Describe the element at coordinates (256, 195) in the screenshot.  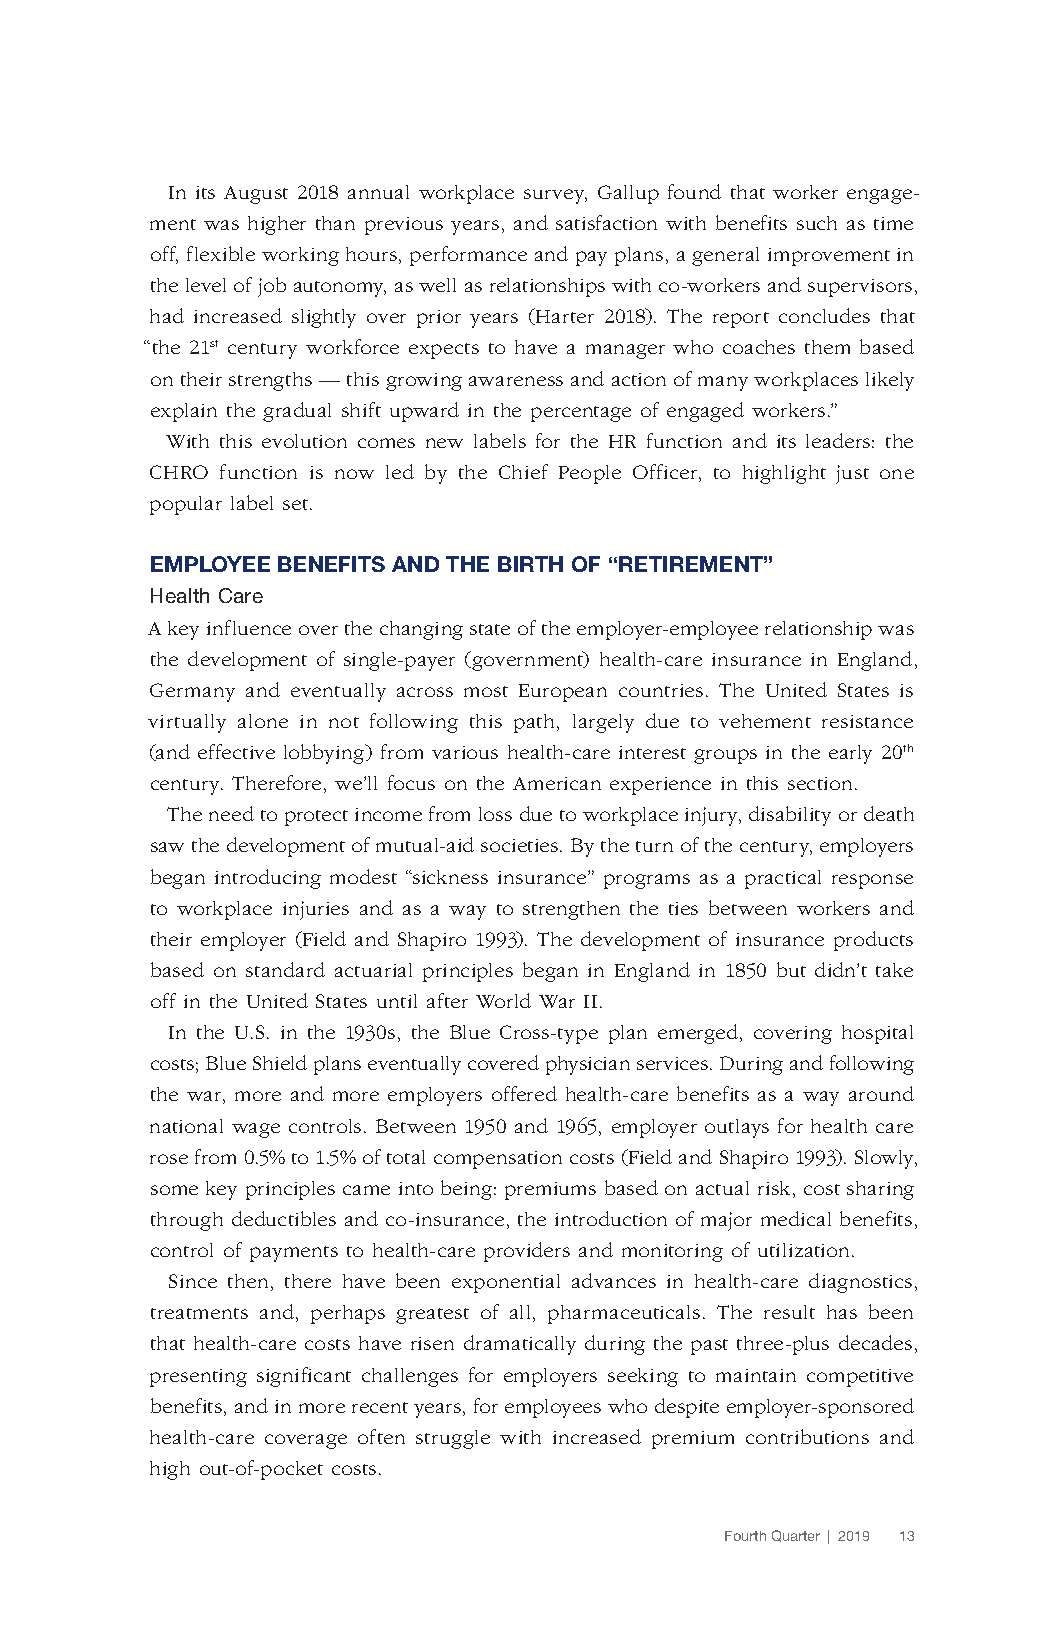
I see `August` at that location.
